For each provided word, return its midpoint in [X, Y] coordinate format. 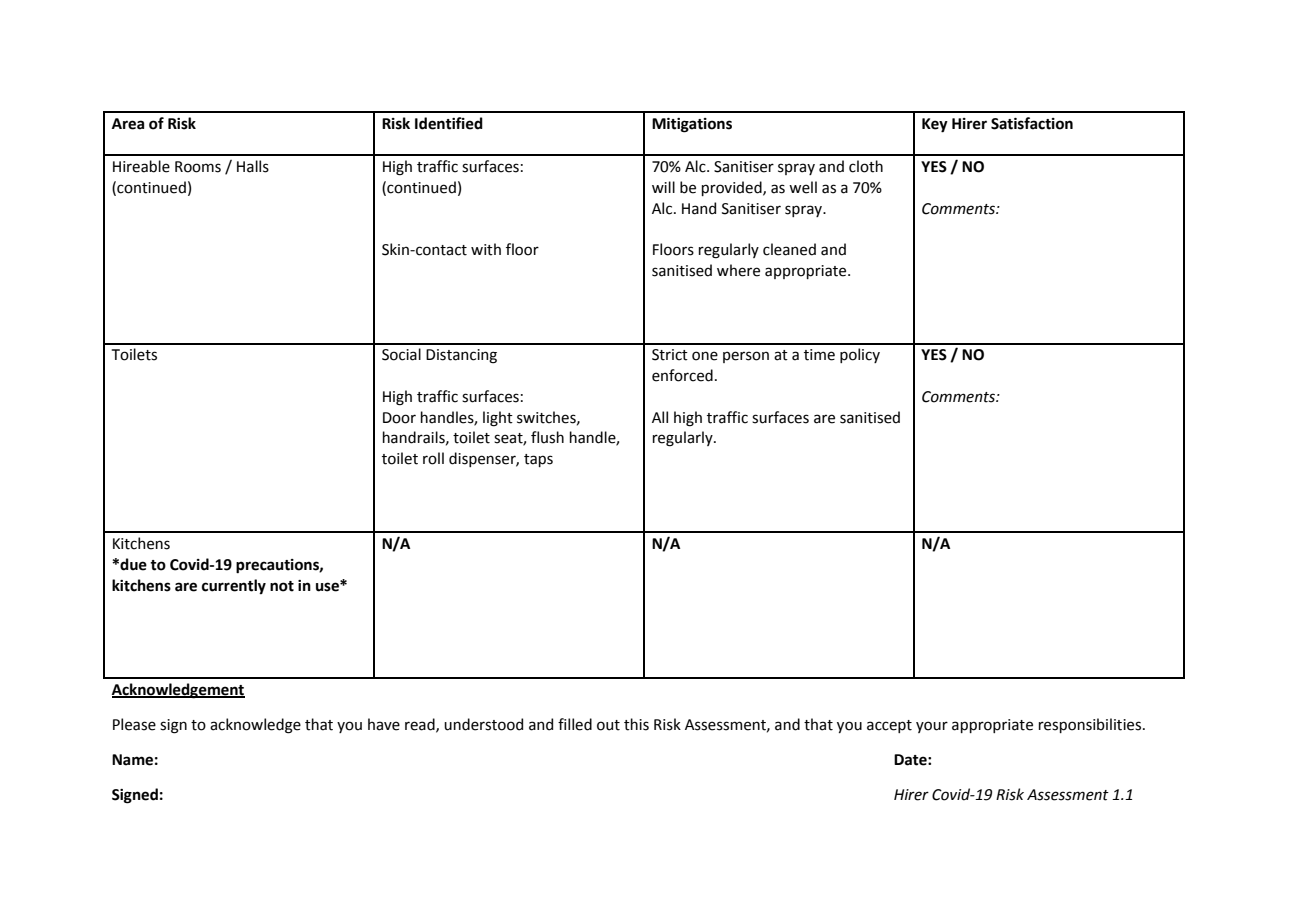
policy [860, 355]
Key [935, 125]
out [608, 725]
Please [134, 724]
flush [547, 437]
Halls [253, 166]
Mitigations [692, 125]
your [932, 727]
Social [401, 354]
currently [234, 587]
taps [538, 460]
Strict [670, 355]
